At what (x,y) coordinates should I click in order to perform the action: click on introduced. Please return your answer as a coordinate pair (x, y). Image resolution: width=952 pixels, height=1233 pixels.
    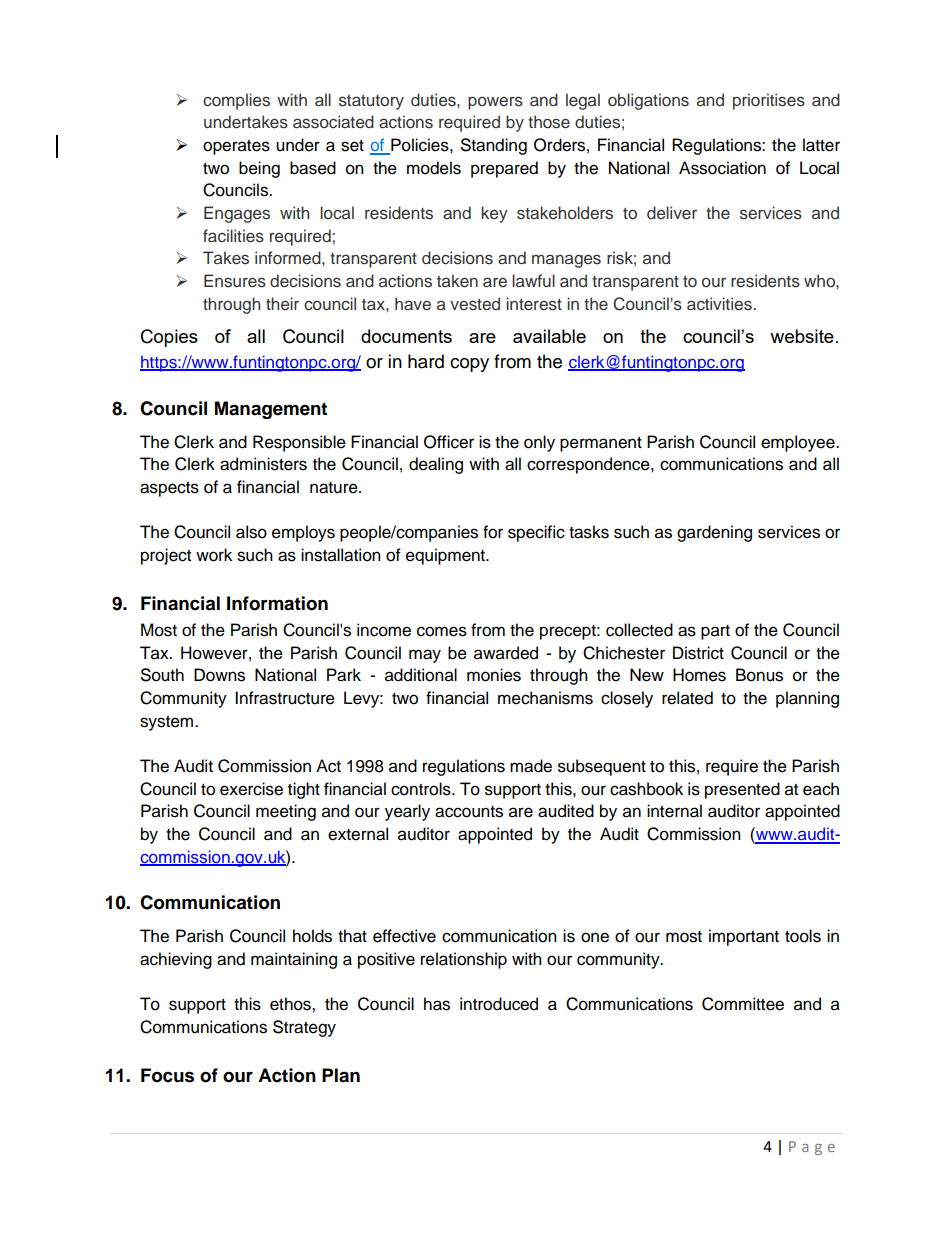
    Looking at the image, I should click on (499, 1004).
